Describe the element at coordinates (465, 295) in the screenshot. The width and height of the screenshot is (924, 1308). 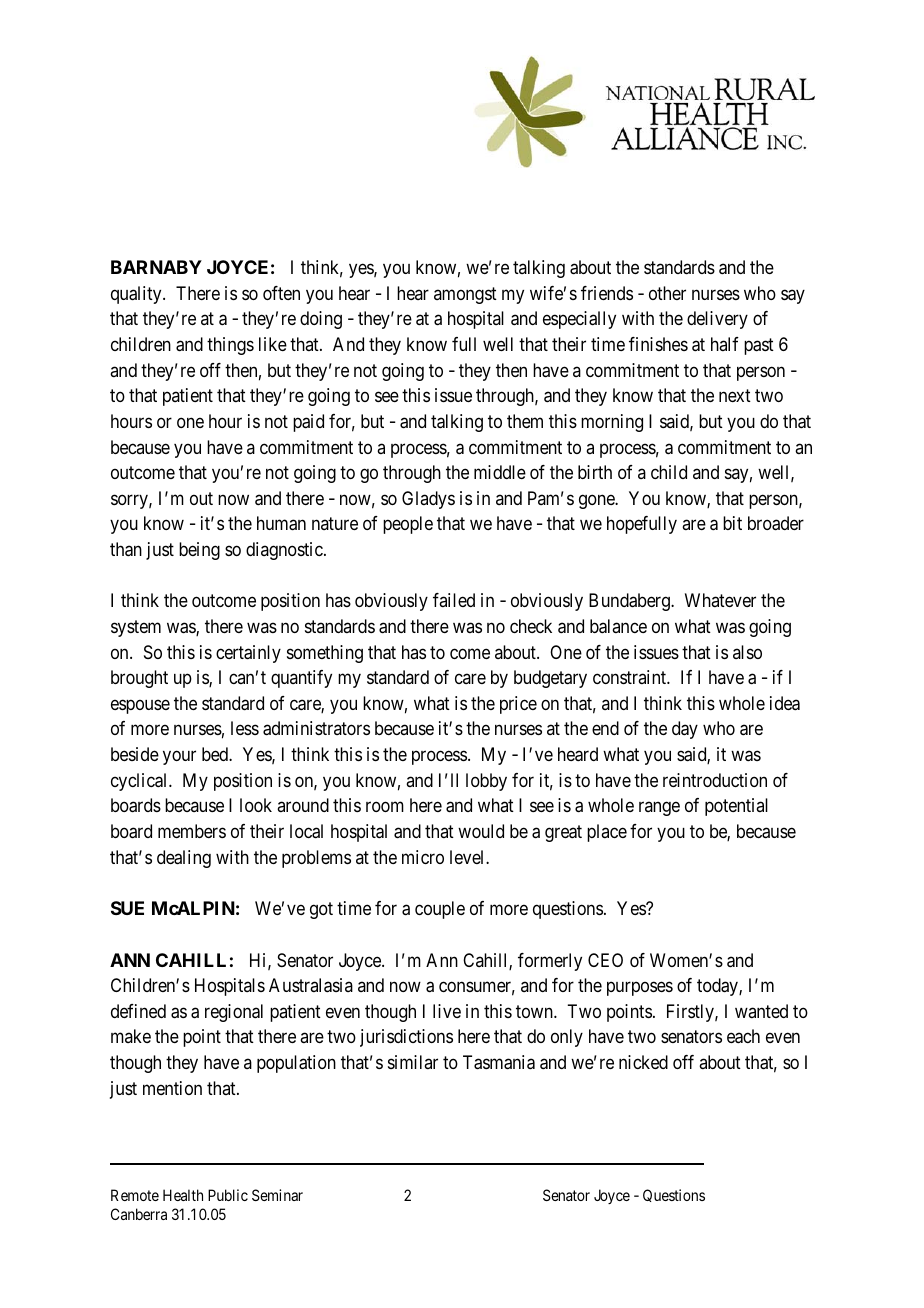
I see `amongst` at that location.
